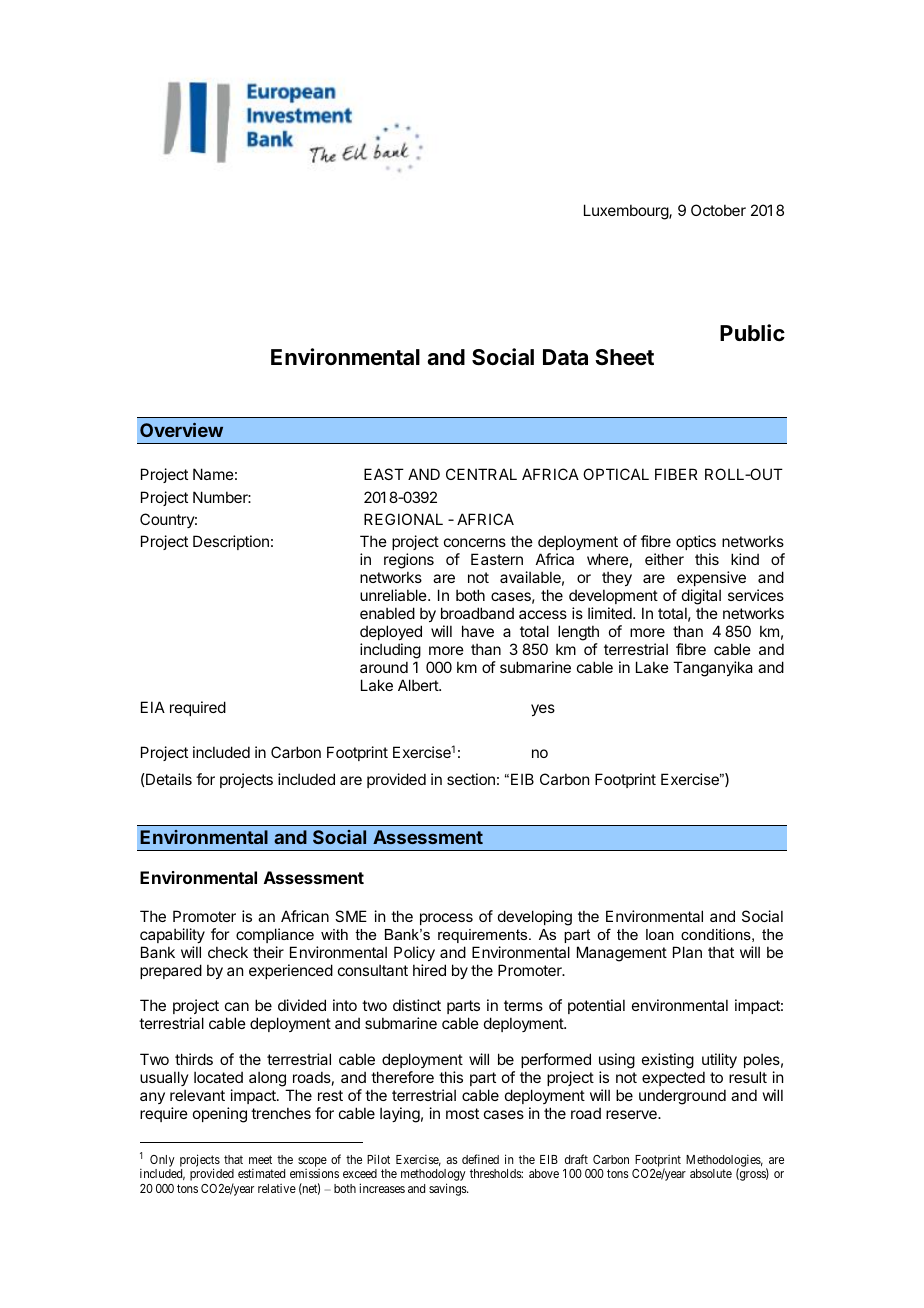  Describe the element at coordinates (181, 430) in the screenshot. I see `Overview` at that location.
